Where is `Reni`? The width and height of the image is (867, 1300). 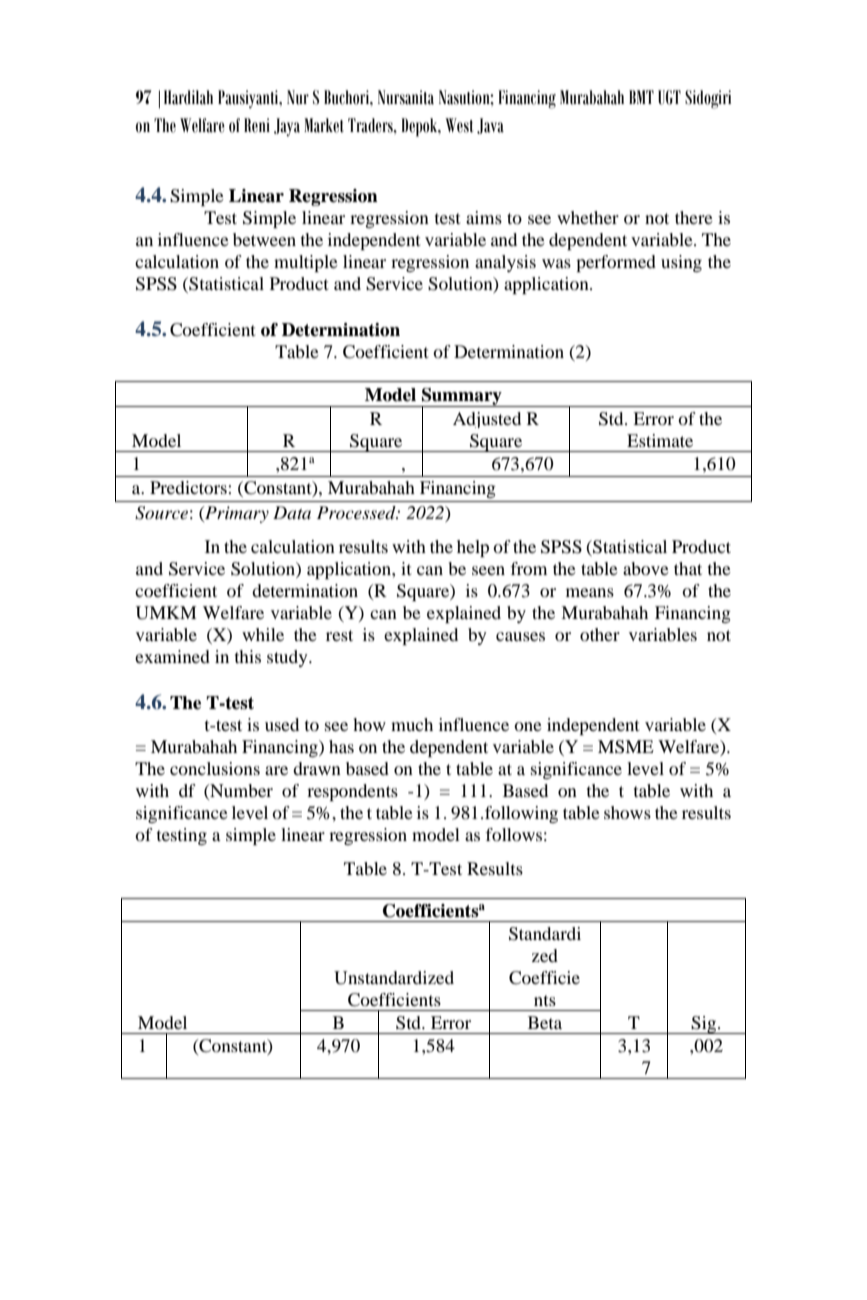 Reni is located at coordinates (257, 125).
